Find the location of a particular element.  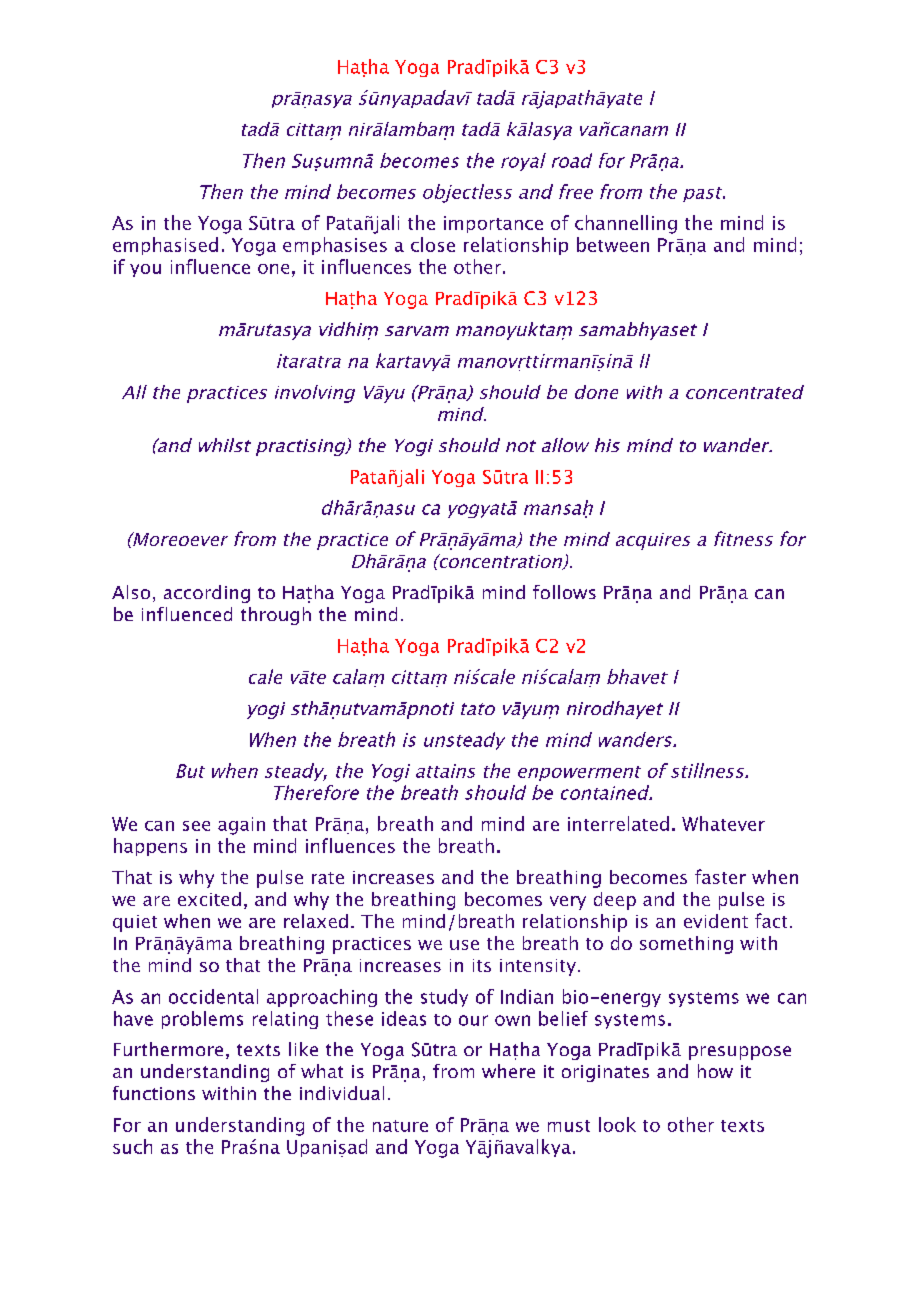

according is located at coordinates (207, 594).
